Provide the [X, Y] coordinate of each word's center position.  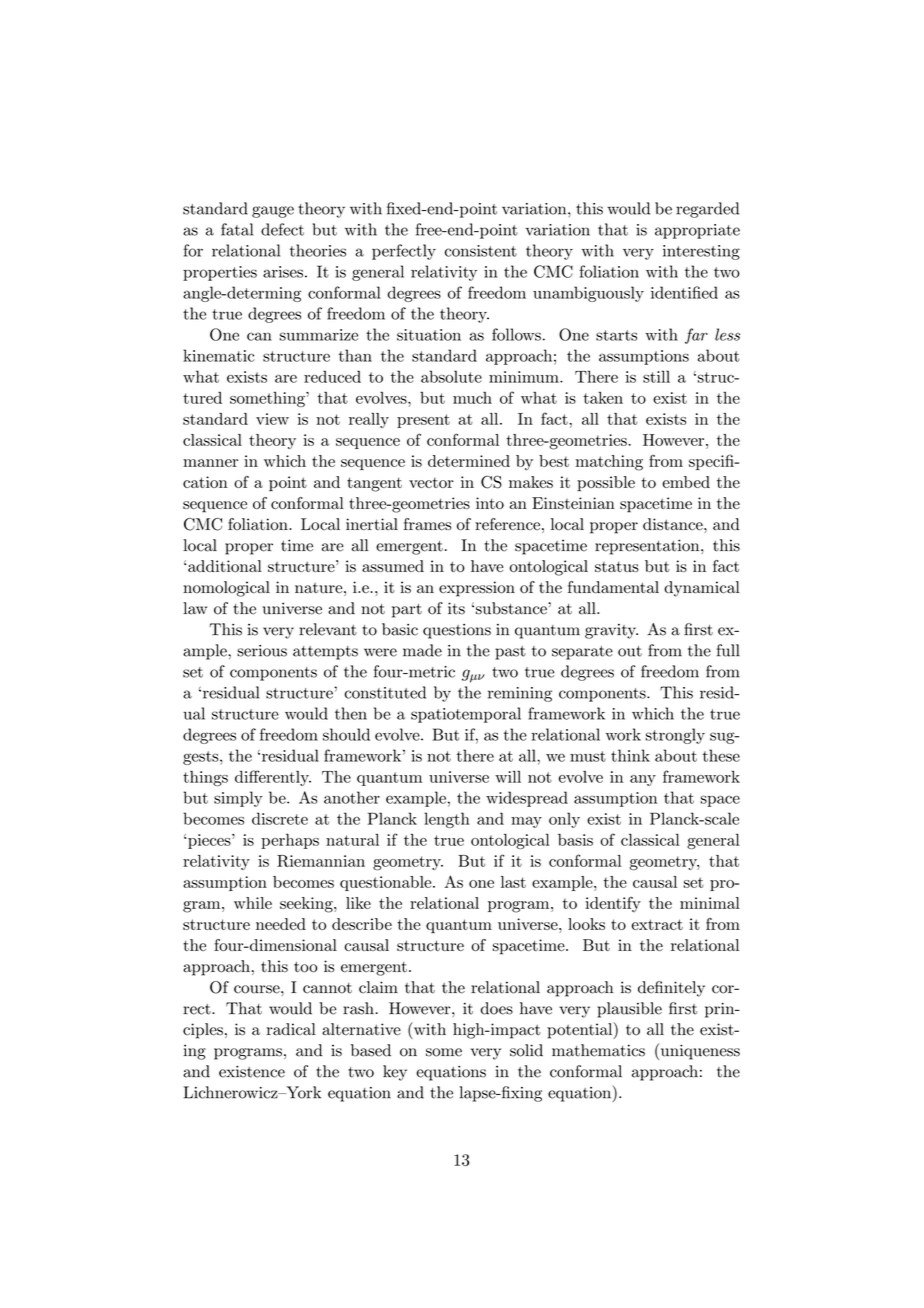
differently [273, 778]
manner [210, 463]
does [497, 1008]
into [490, 503]
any [643, 780]
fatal [237, 229]
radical [291, 1029]
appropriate [697, 231]
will [508, 777]
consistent [481, 251]
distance [674, 524]
